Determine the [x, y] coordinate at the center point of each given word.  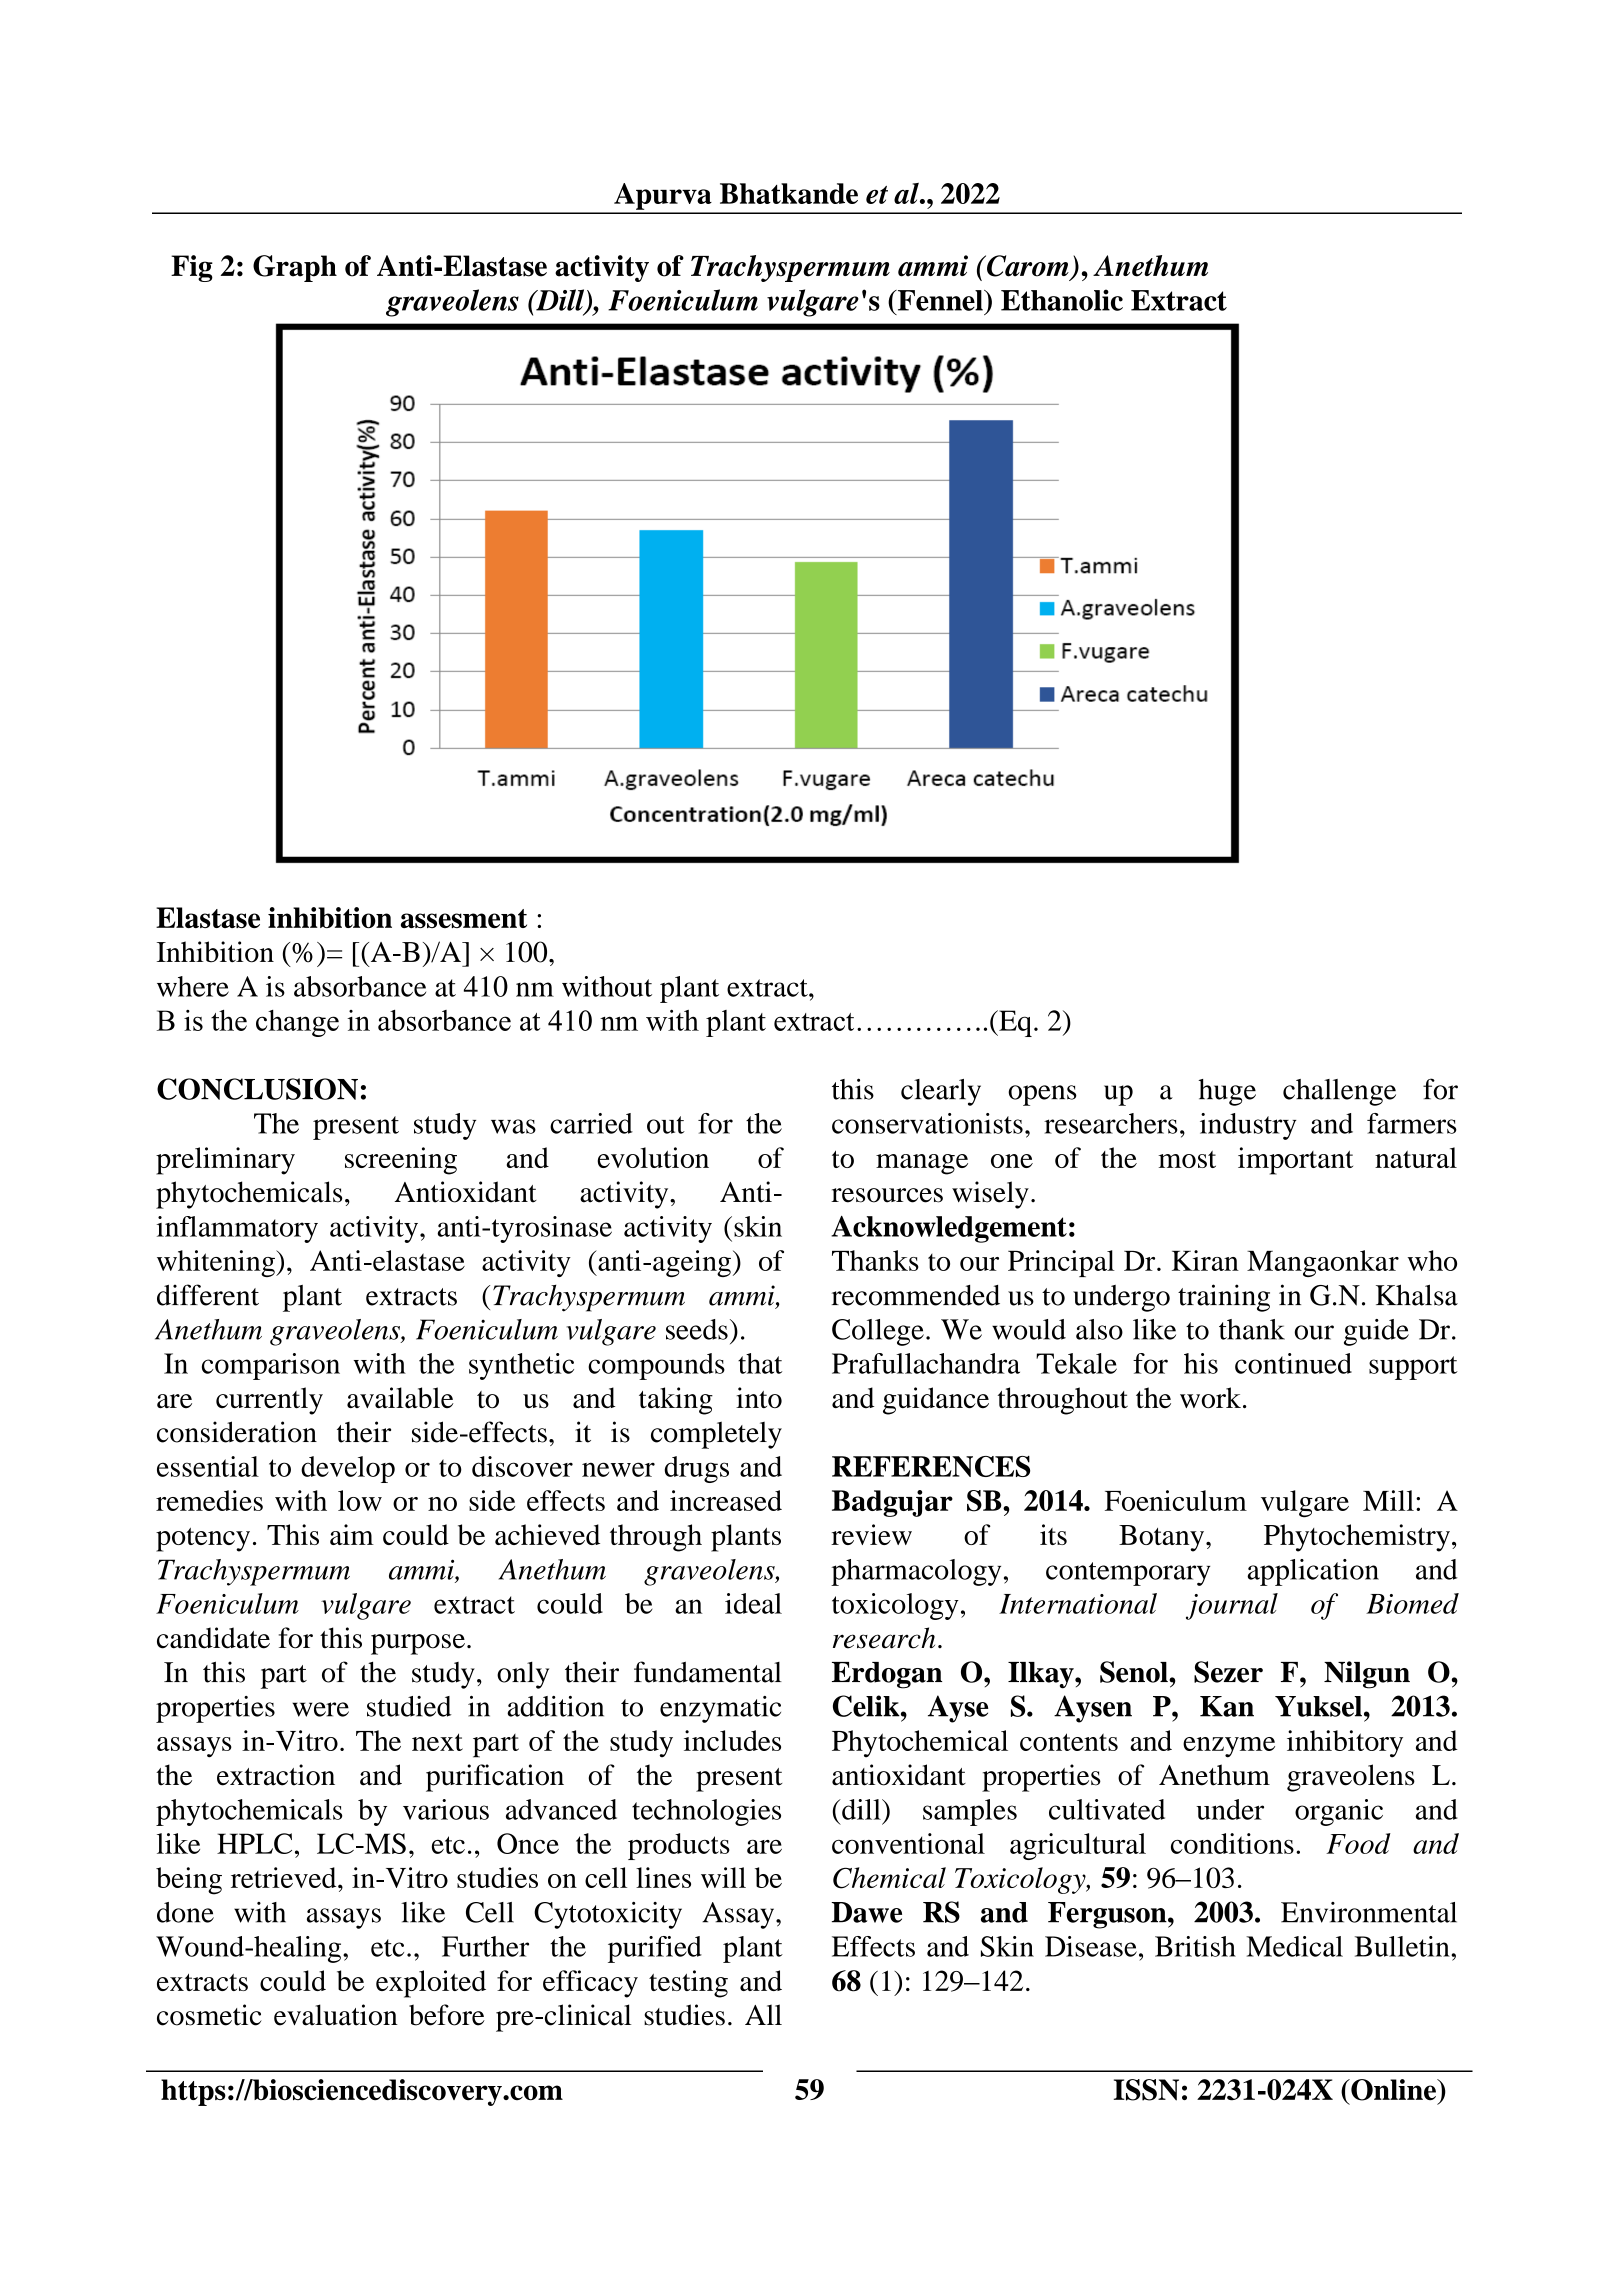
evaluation [336, 2015]
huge [1227, 1092]
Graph [295, 268]
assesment [464, 918]
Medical [1294, 1946]
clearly [941, 1092]
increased [726, 1500]
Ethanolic [1062, 300]
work [1210, 1397]
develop [348, 1469]
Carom [1027, 266]
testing [688, 1984]
